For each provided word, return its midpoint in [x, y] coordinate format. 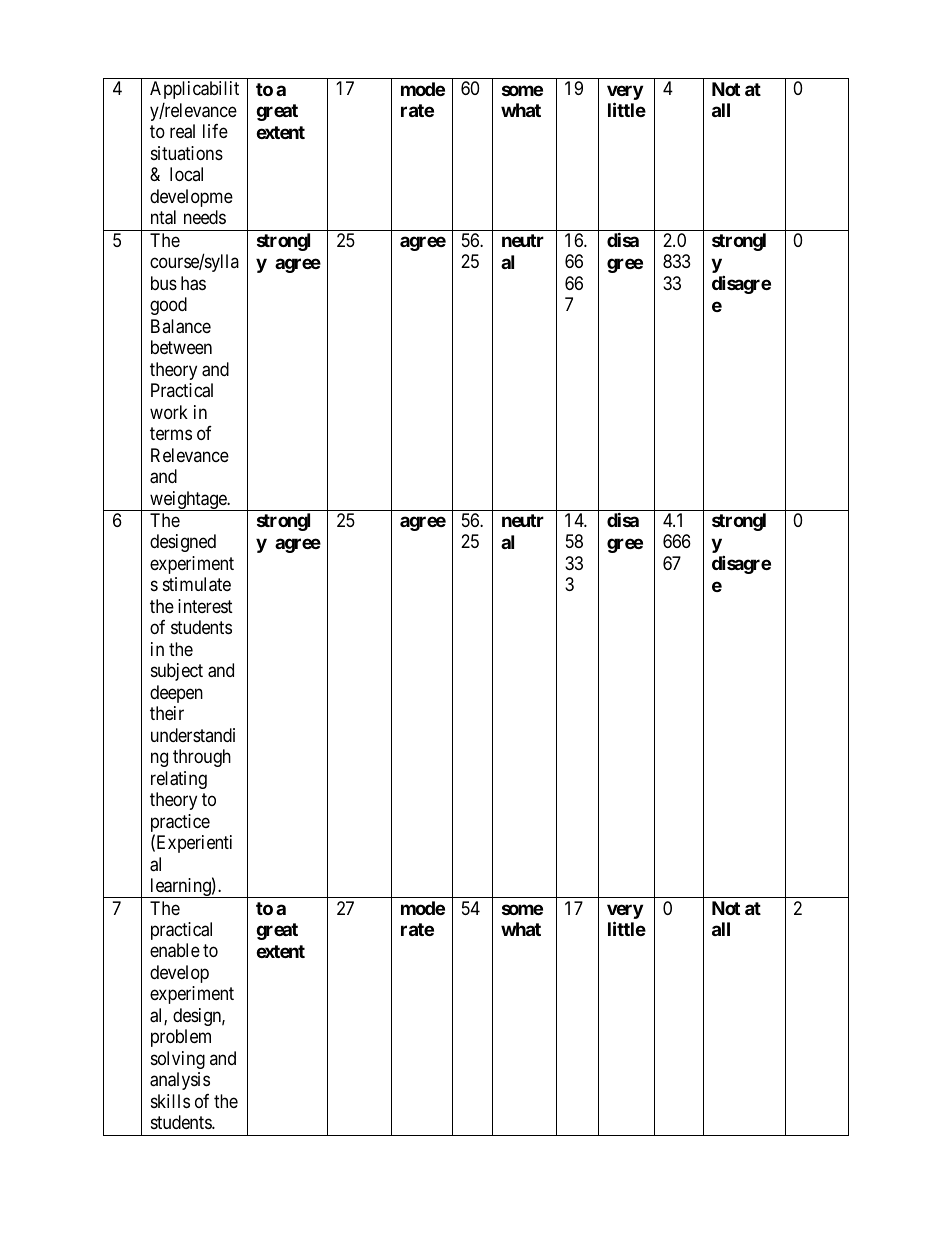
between [181, 347]
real [182, 131]
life [215, 131]
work [169, 412]
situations [187, 153]
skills [170, 1101]
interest [205, 606]
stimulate [197, 584]
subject [177, 672]
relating [179, 780]
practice [180, 824]
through [202, 758]
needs [205, 217]
